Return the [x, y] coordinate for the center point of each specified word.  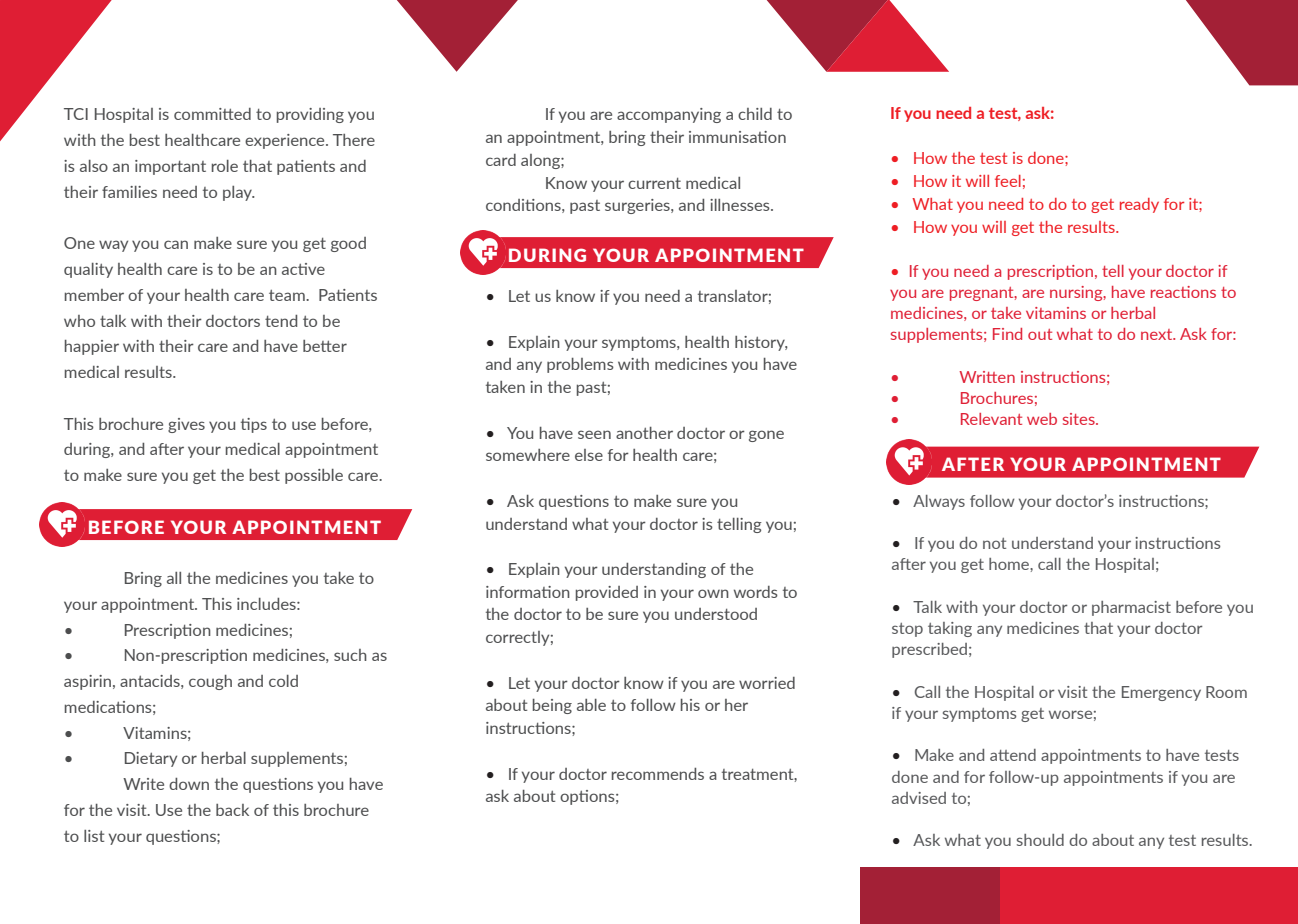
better [325, 346]
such [350, 655]
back [232, 810]
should [1040, 840]
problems [580, 365]
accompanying [669, 115]
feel [1008, 181]
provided [607, 593]
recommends [658, 774]
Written [987, 377]
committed [212, 114]
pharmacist [1131, 608]
